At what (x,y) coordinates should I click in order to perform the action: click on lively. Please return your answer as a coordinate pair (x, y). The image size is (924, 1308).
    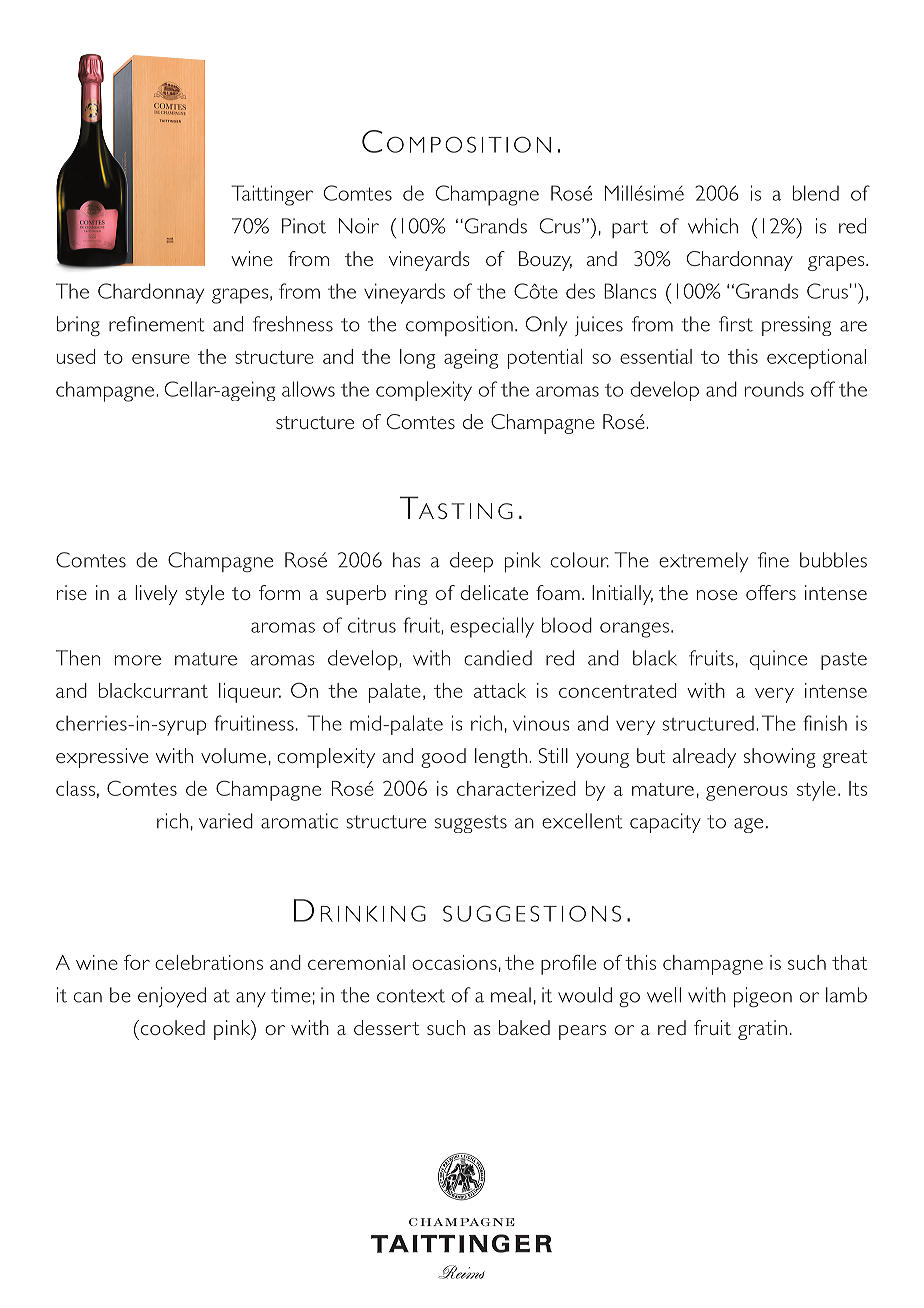
    Looking at the image, I should click on (156, 595).
